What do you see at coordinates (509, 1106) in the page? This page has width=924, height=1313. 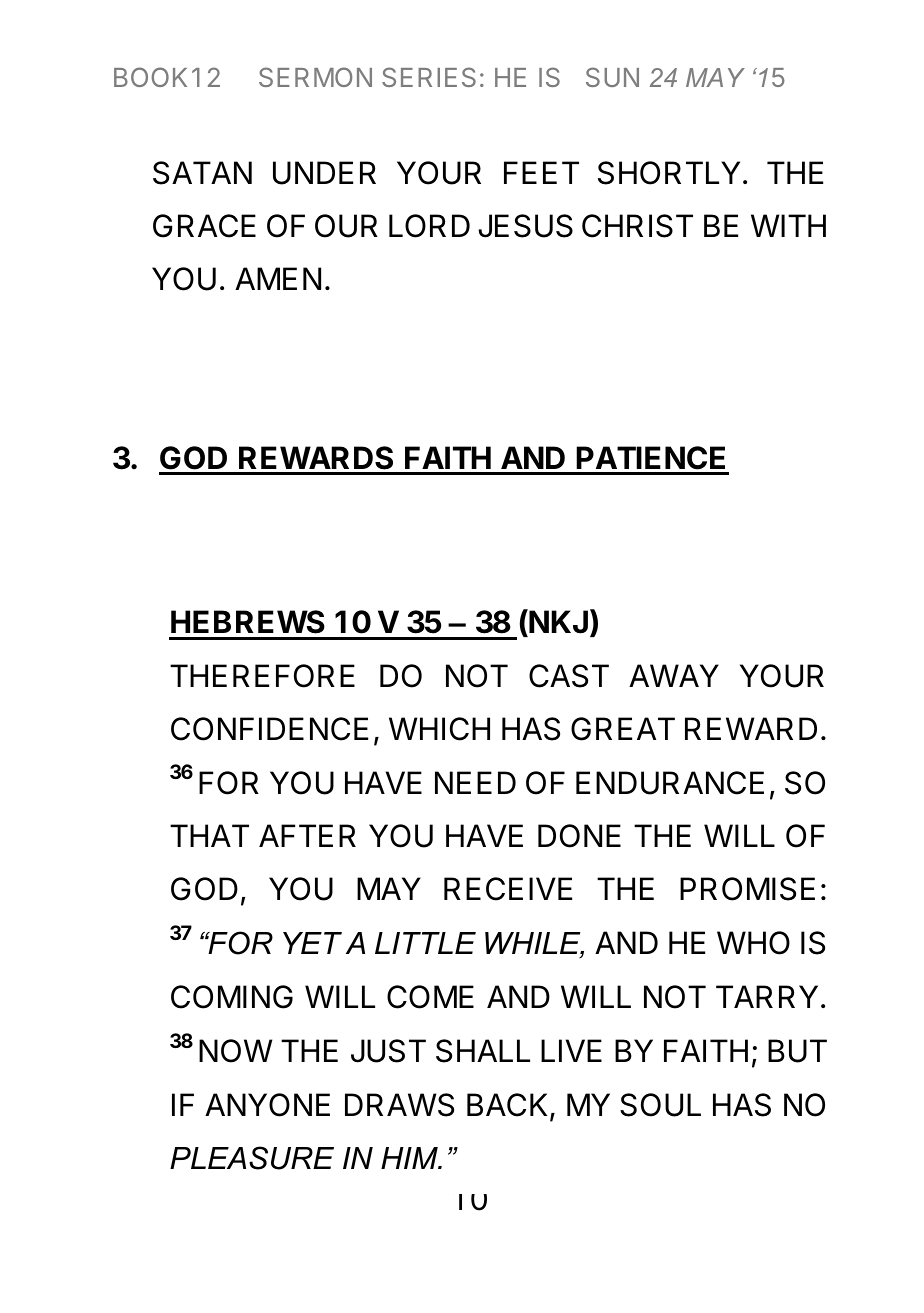 I see `BACK` at bounding box center [509, 1106].
